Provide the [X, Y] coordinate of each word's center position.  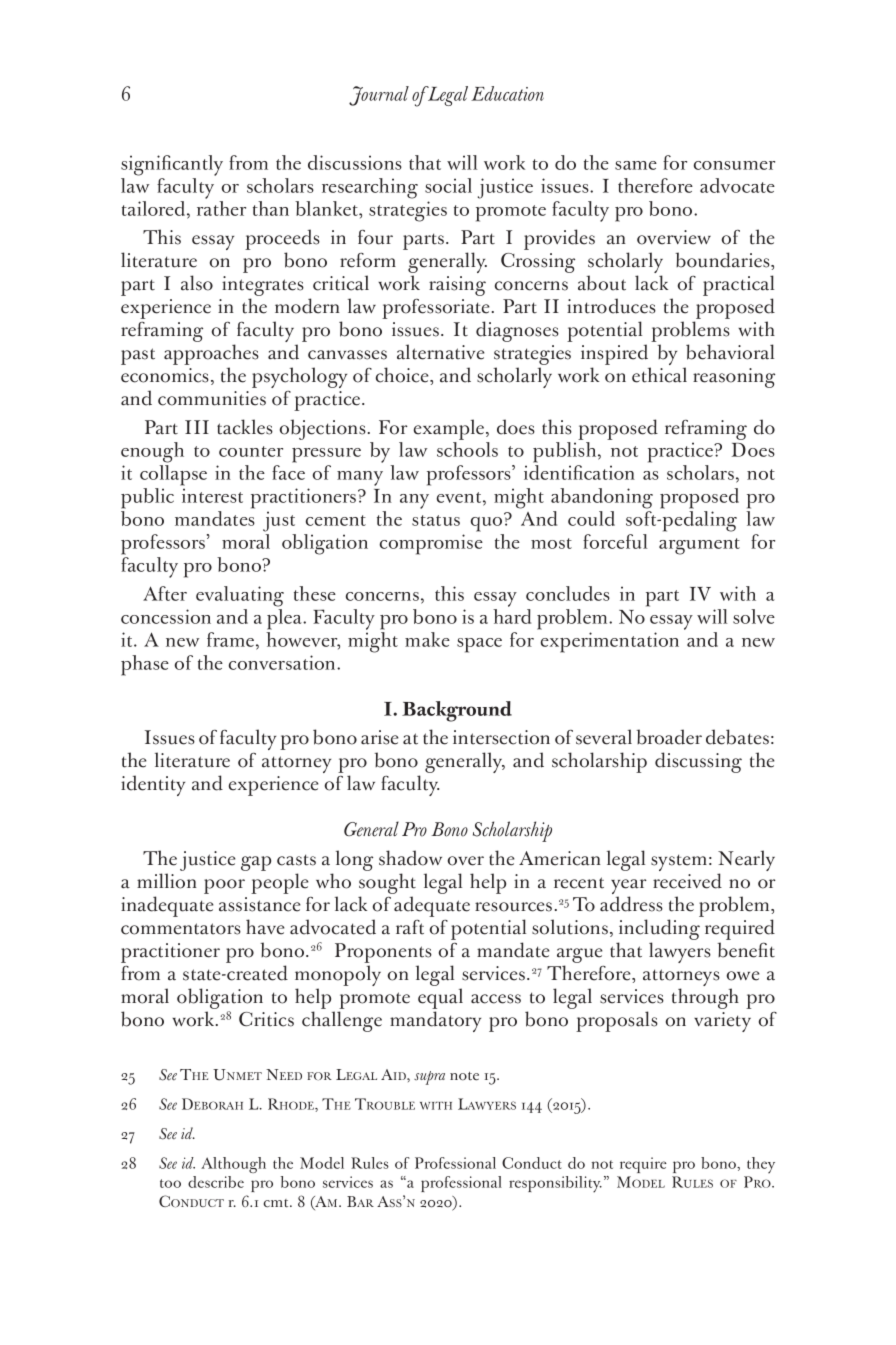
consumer [734, 165]
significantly [172, 165]
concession [166, 616]
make [427, 639]
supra [429, 1078]
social [448, 185]
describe [216, 1182]
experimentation [610, 642]
